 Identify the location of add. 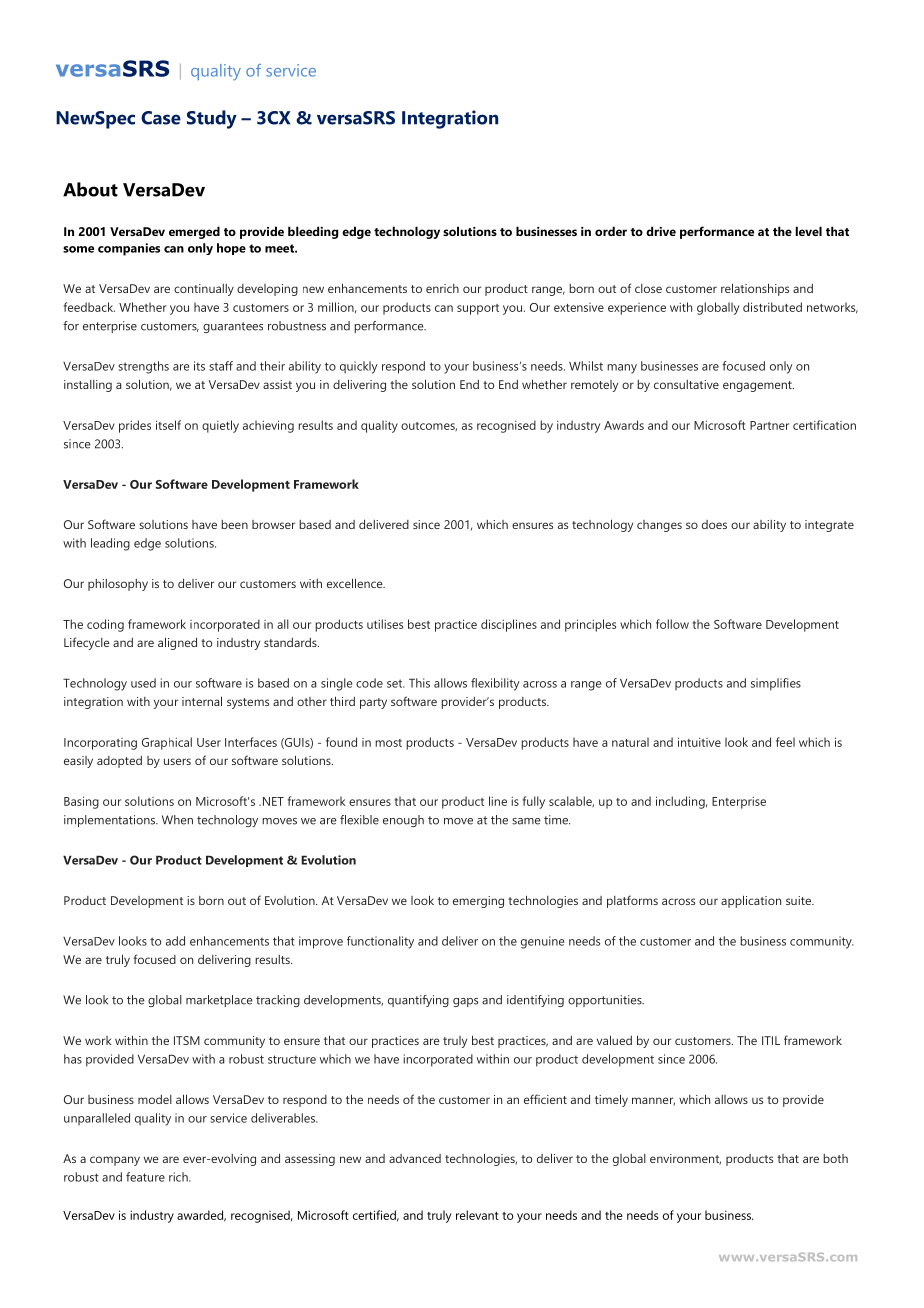
(175, 941).
